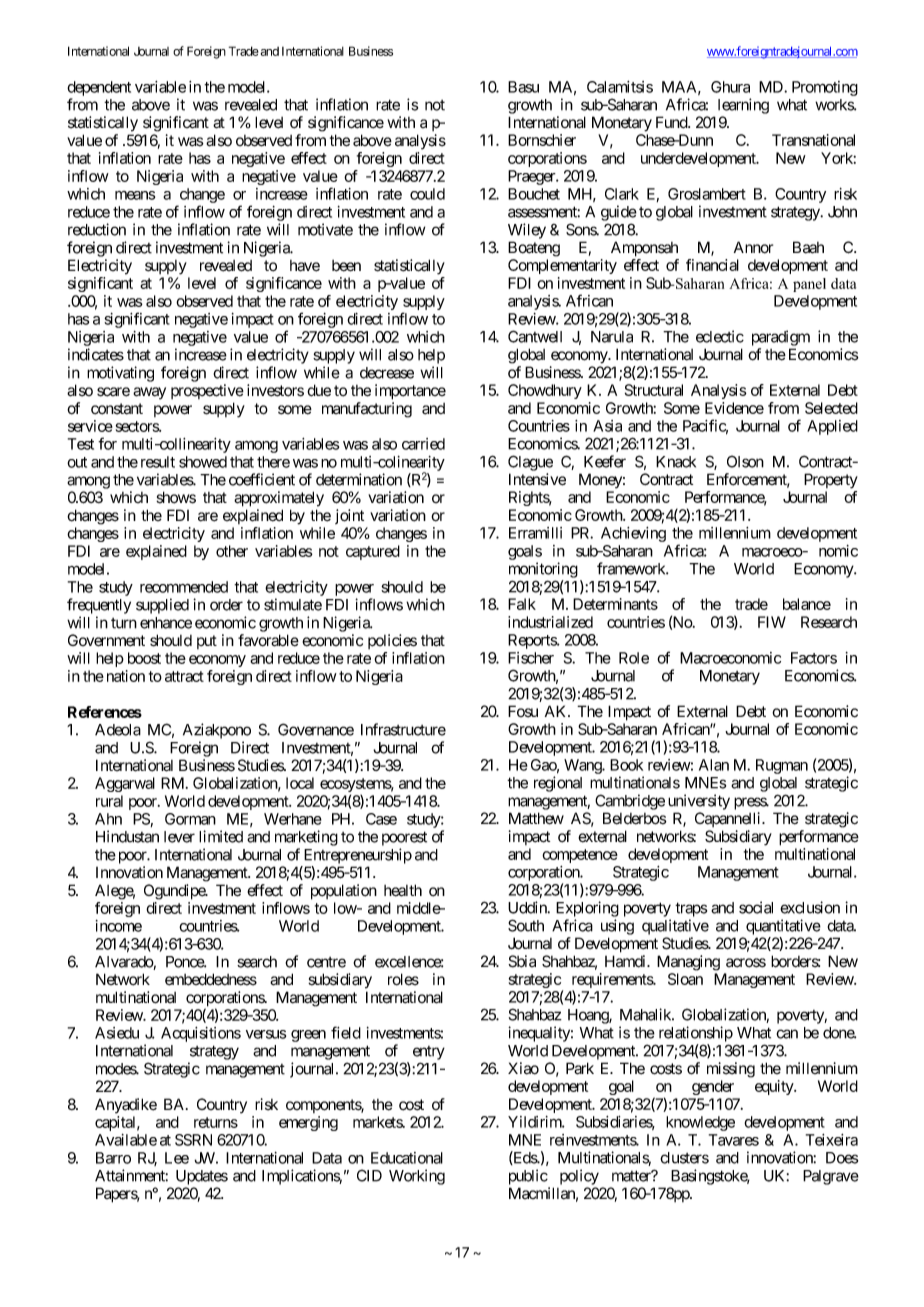 This page has height=1307, width=924. What do you see at coordinates (700, 1123) in the page?
I see `knowledge` at bounding box center [700, 1123].
